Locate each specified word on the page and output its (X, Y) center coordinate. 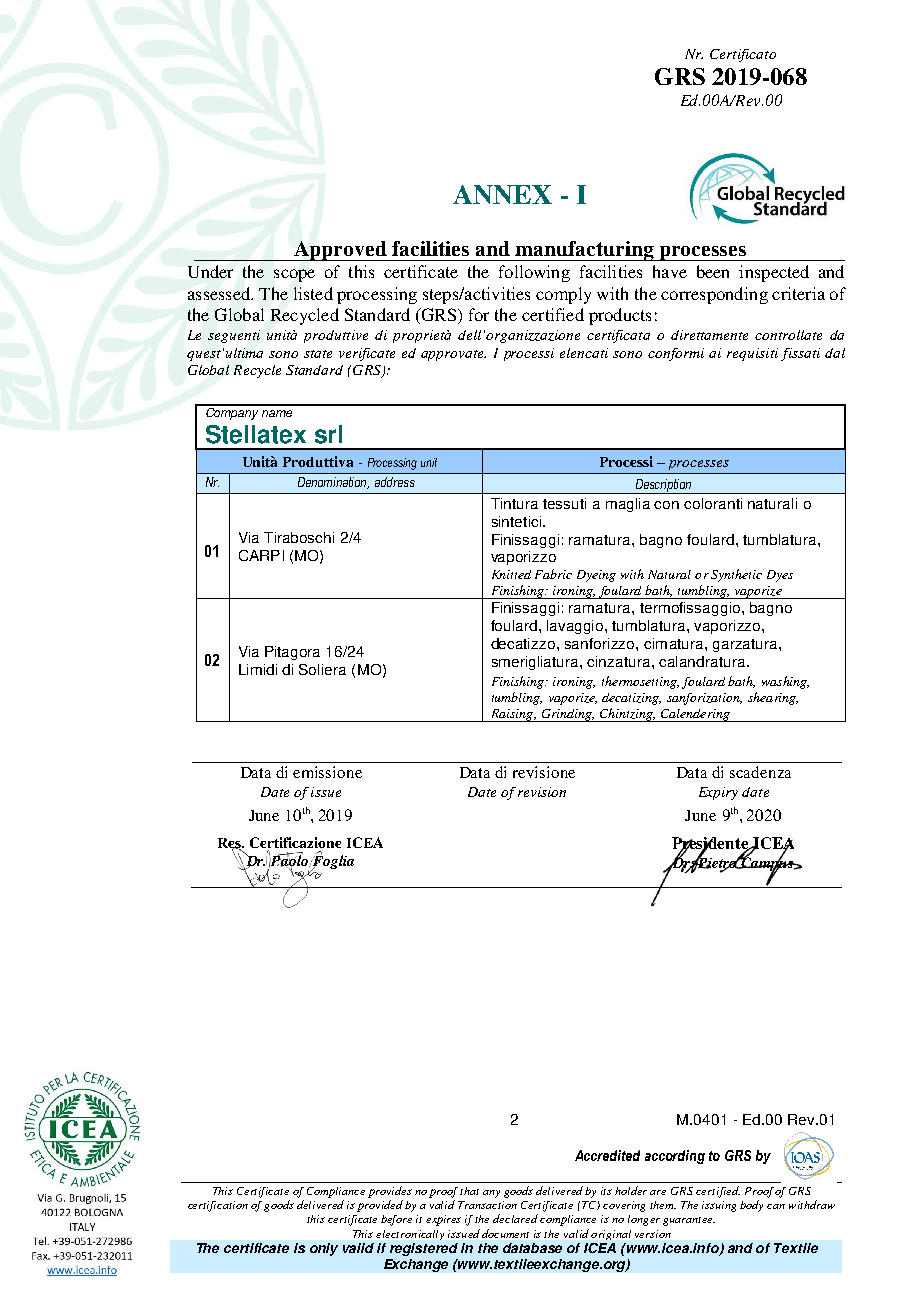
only (324, 1249)
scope (294, 275)
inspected (774, 273)
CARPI (261, 555)
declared (515, 1218)
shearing (773, 698)
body (751, 1206)
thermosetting (640, 682)
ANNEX (502, 194)
